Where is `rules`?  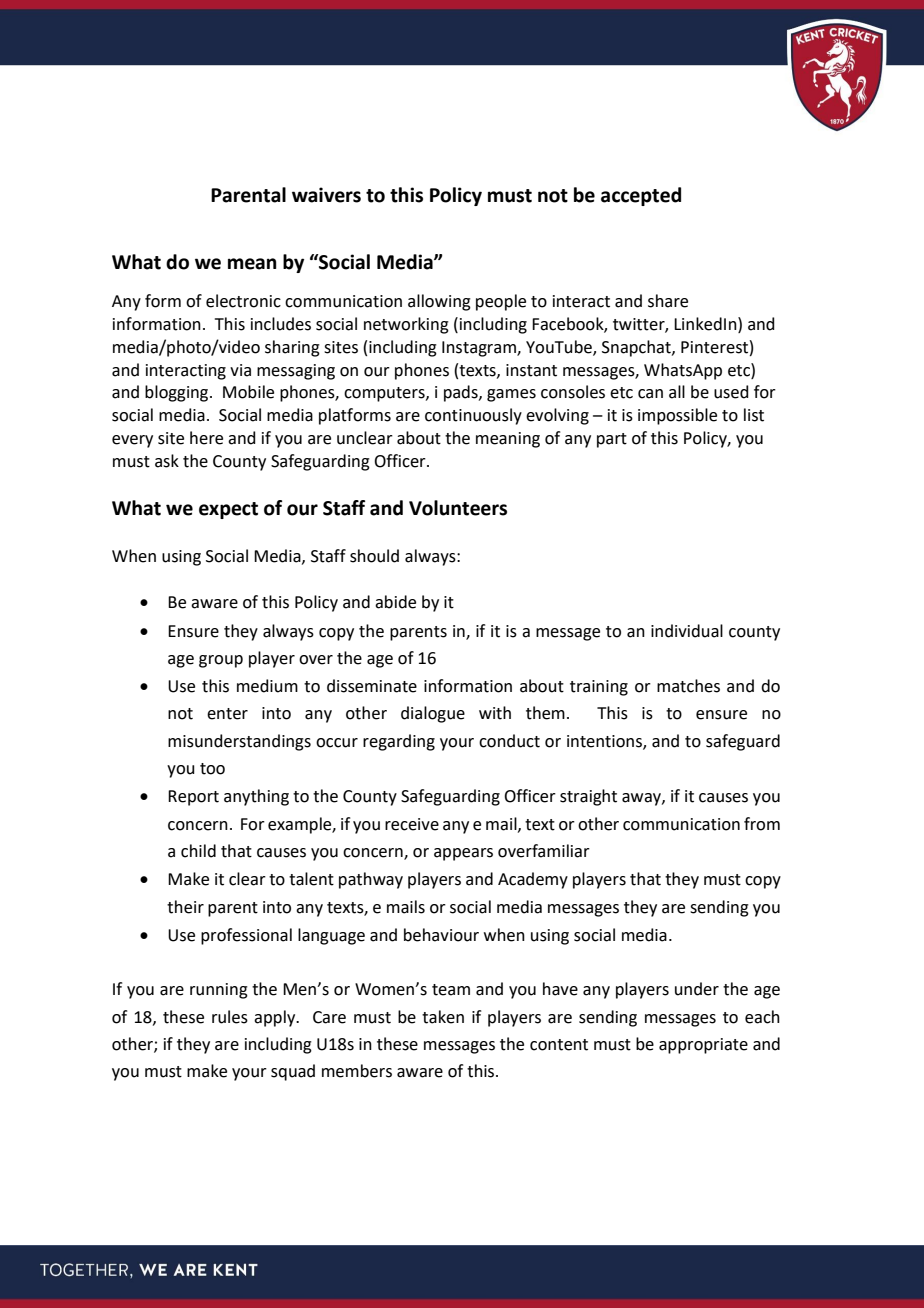 rules is located at coordinates (230, 1017).
